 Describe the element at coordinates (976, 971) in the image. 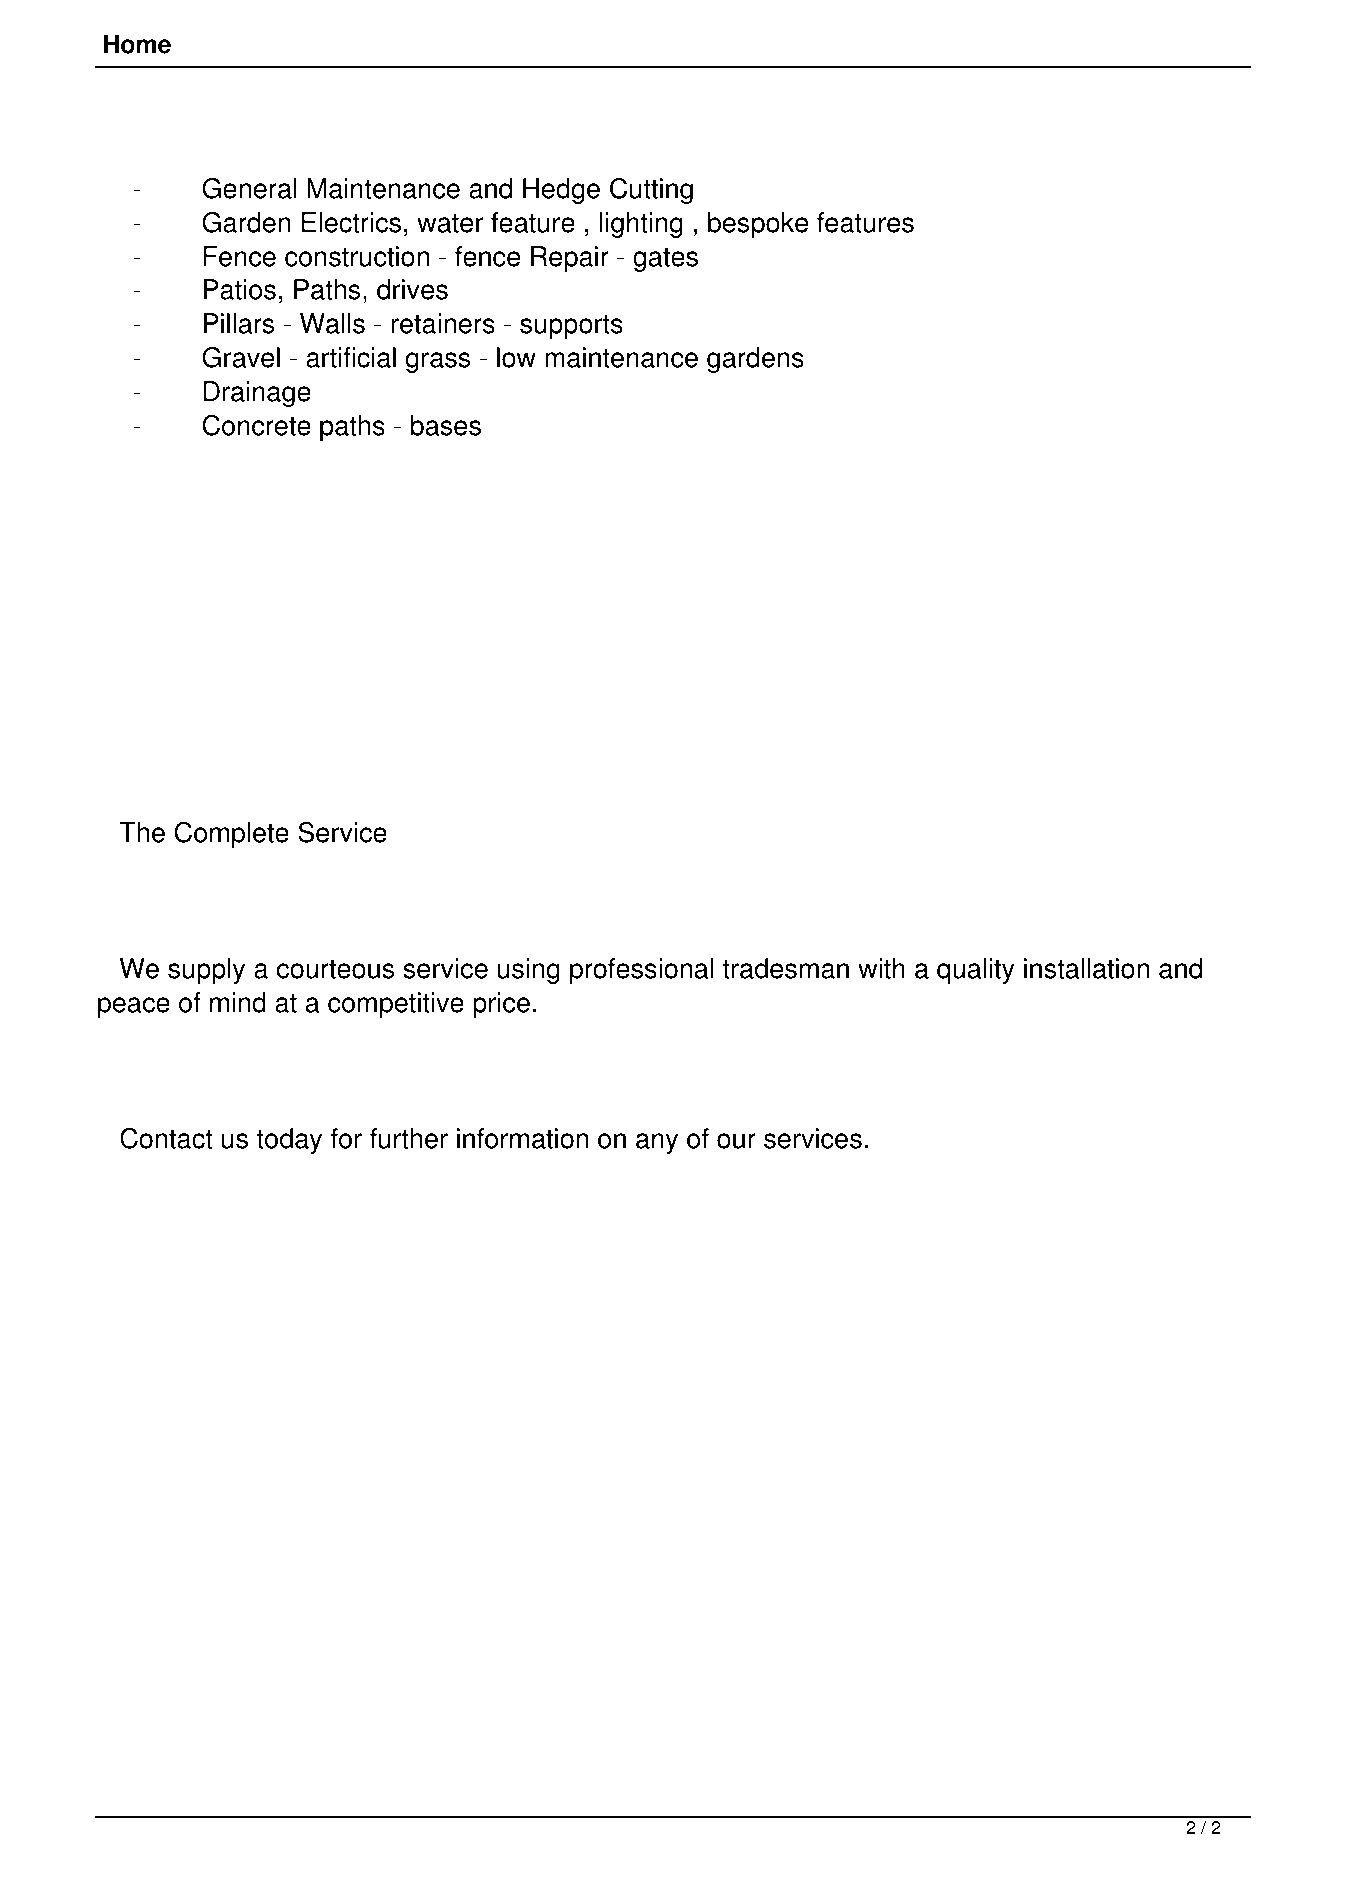

I see `quality` at that location.
